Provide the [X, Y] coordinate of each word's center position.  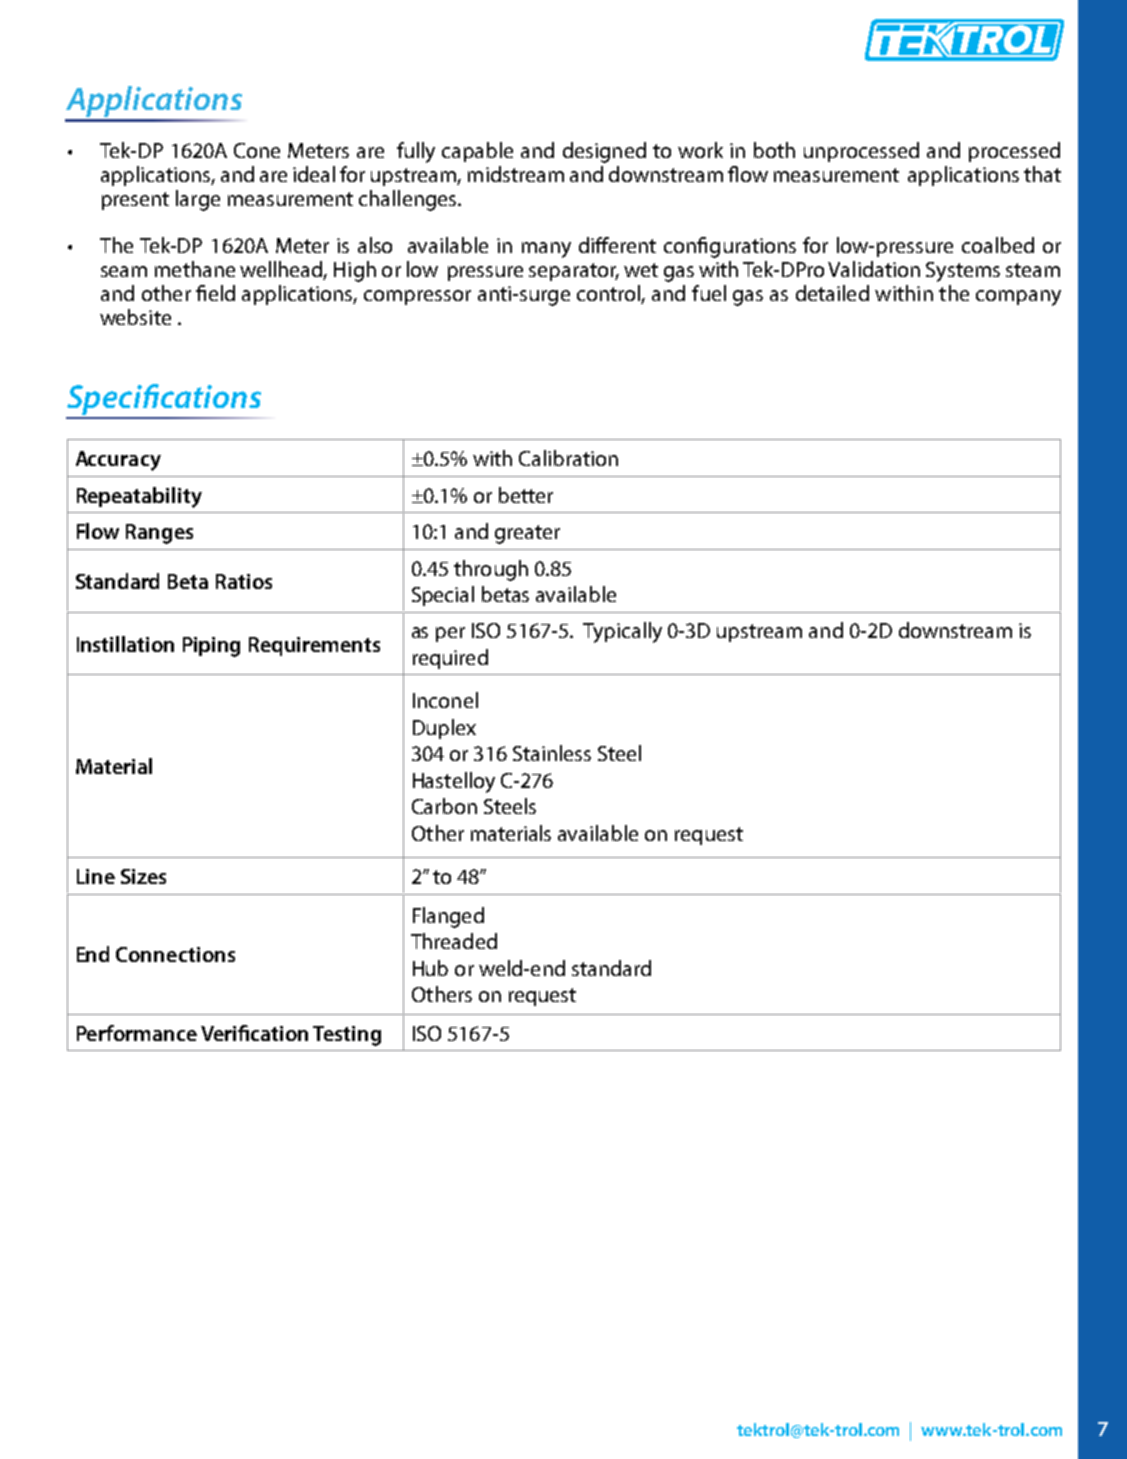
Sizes [143, 876]
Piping [211, 647]
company [1018, 298]
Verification [254, 1033]
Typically [622, 632]
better [526, 495]
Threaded [454, 941]
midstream [516, 174]
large [198, 200]
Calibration [568, 458]
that [1042, 174]
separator [574, 272]
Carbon [444, 806]
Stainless [552, 753]
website [135, 317]
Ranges [159, 534]
